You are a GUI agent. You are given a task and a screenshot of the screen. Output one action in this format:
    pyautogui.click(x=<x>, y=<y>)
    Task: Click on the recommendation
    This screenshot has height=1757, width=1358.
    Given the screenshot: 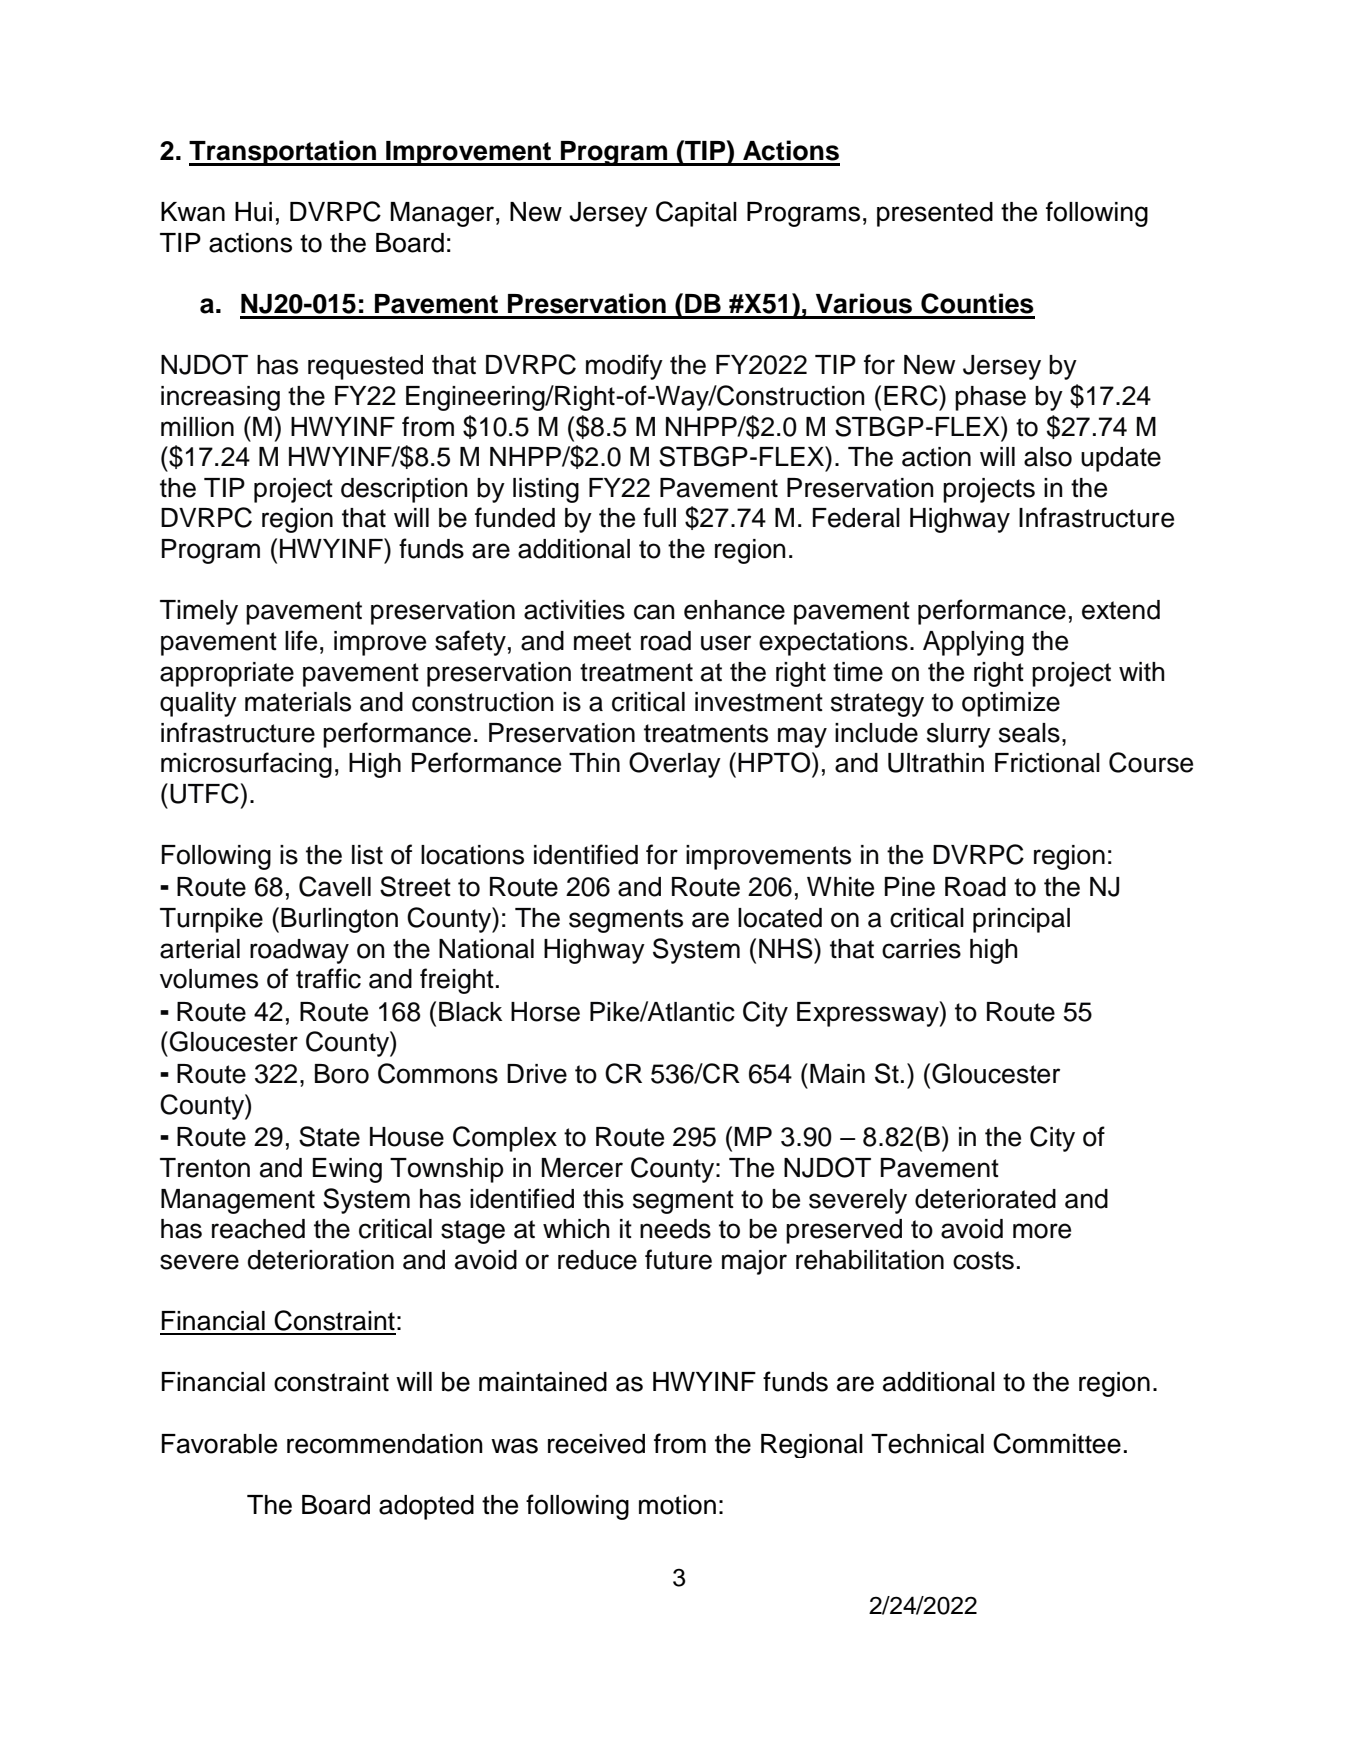 What is the action you would take?
    pyautogui.click(x=385, y=1444)
